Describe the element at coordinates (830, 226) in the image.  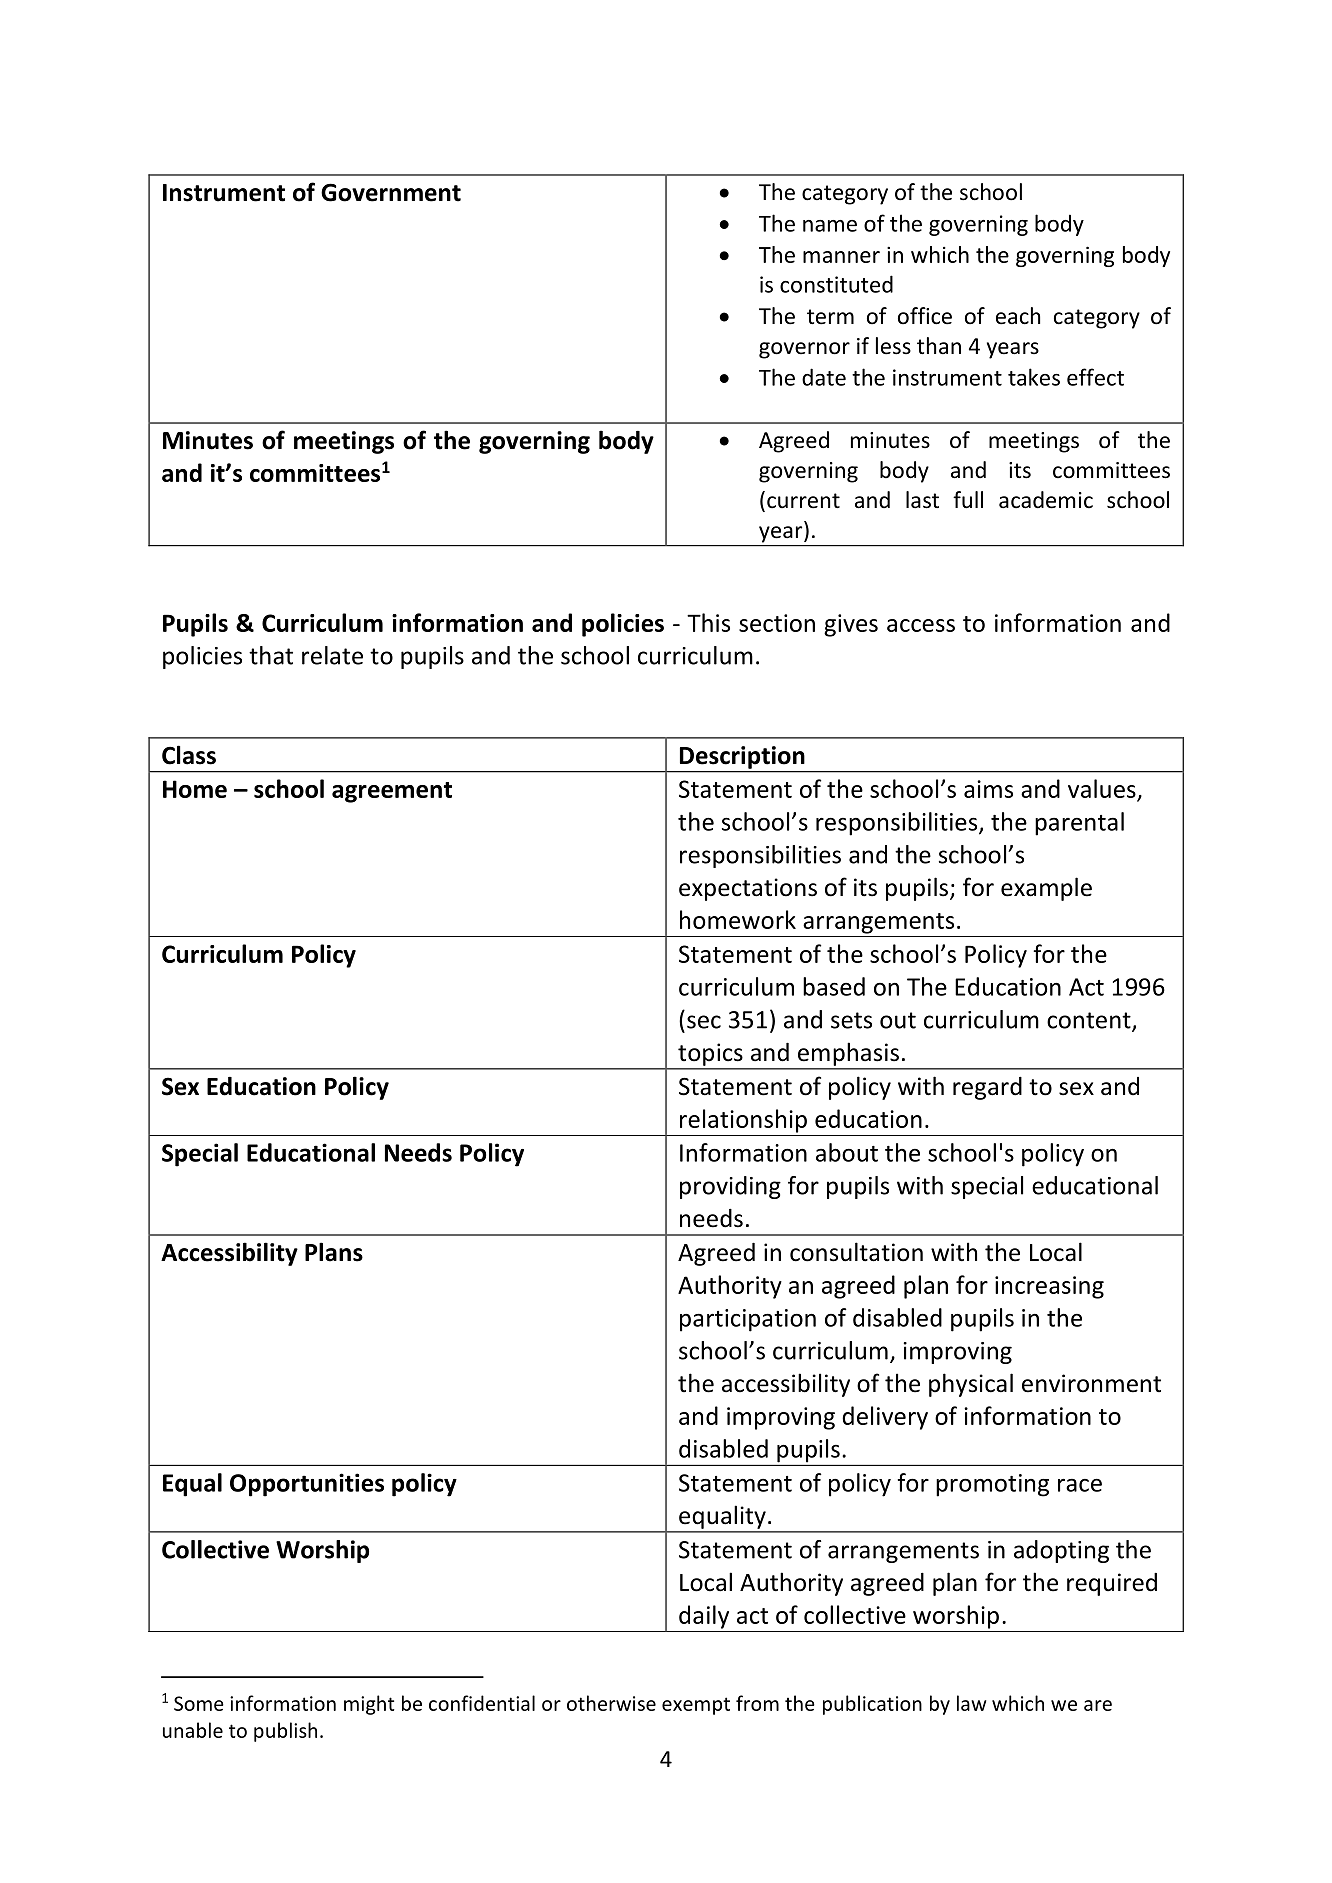
I see `name` at that location.
